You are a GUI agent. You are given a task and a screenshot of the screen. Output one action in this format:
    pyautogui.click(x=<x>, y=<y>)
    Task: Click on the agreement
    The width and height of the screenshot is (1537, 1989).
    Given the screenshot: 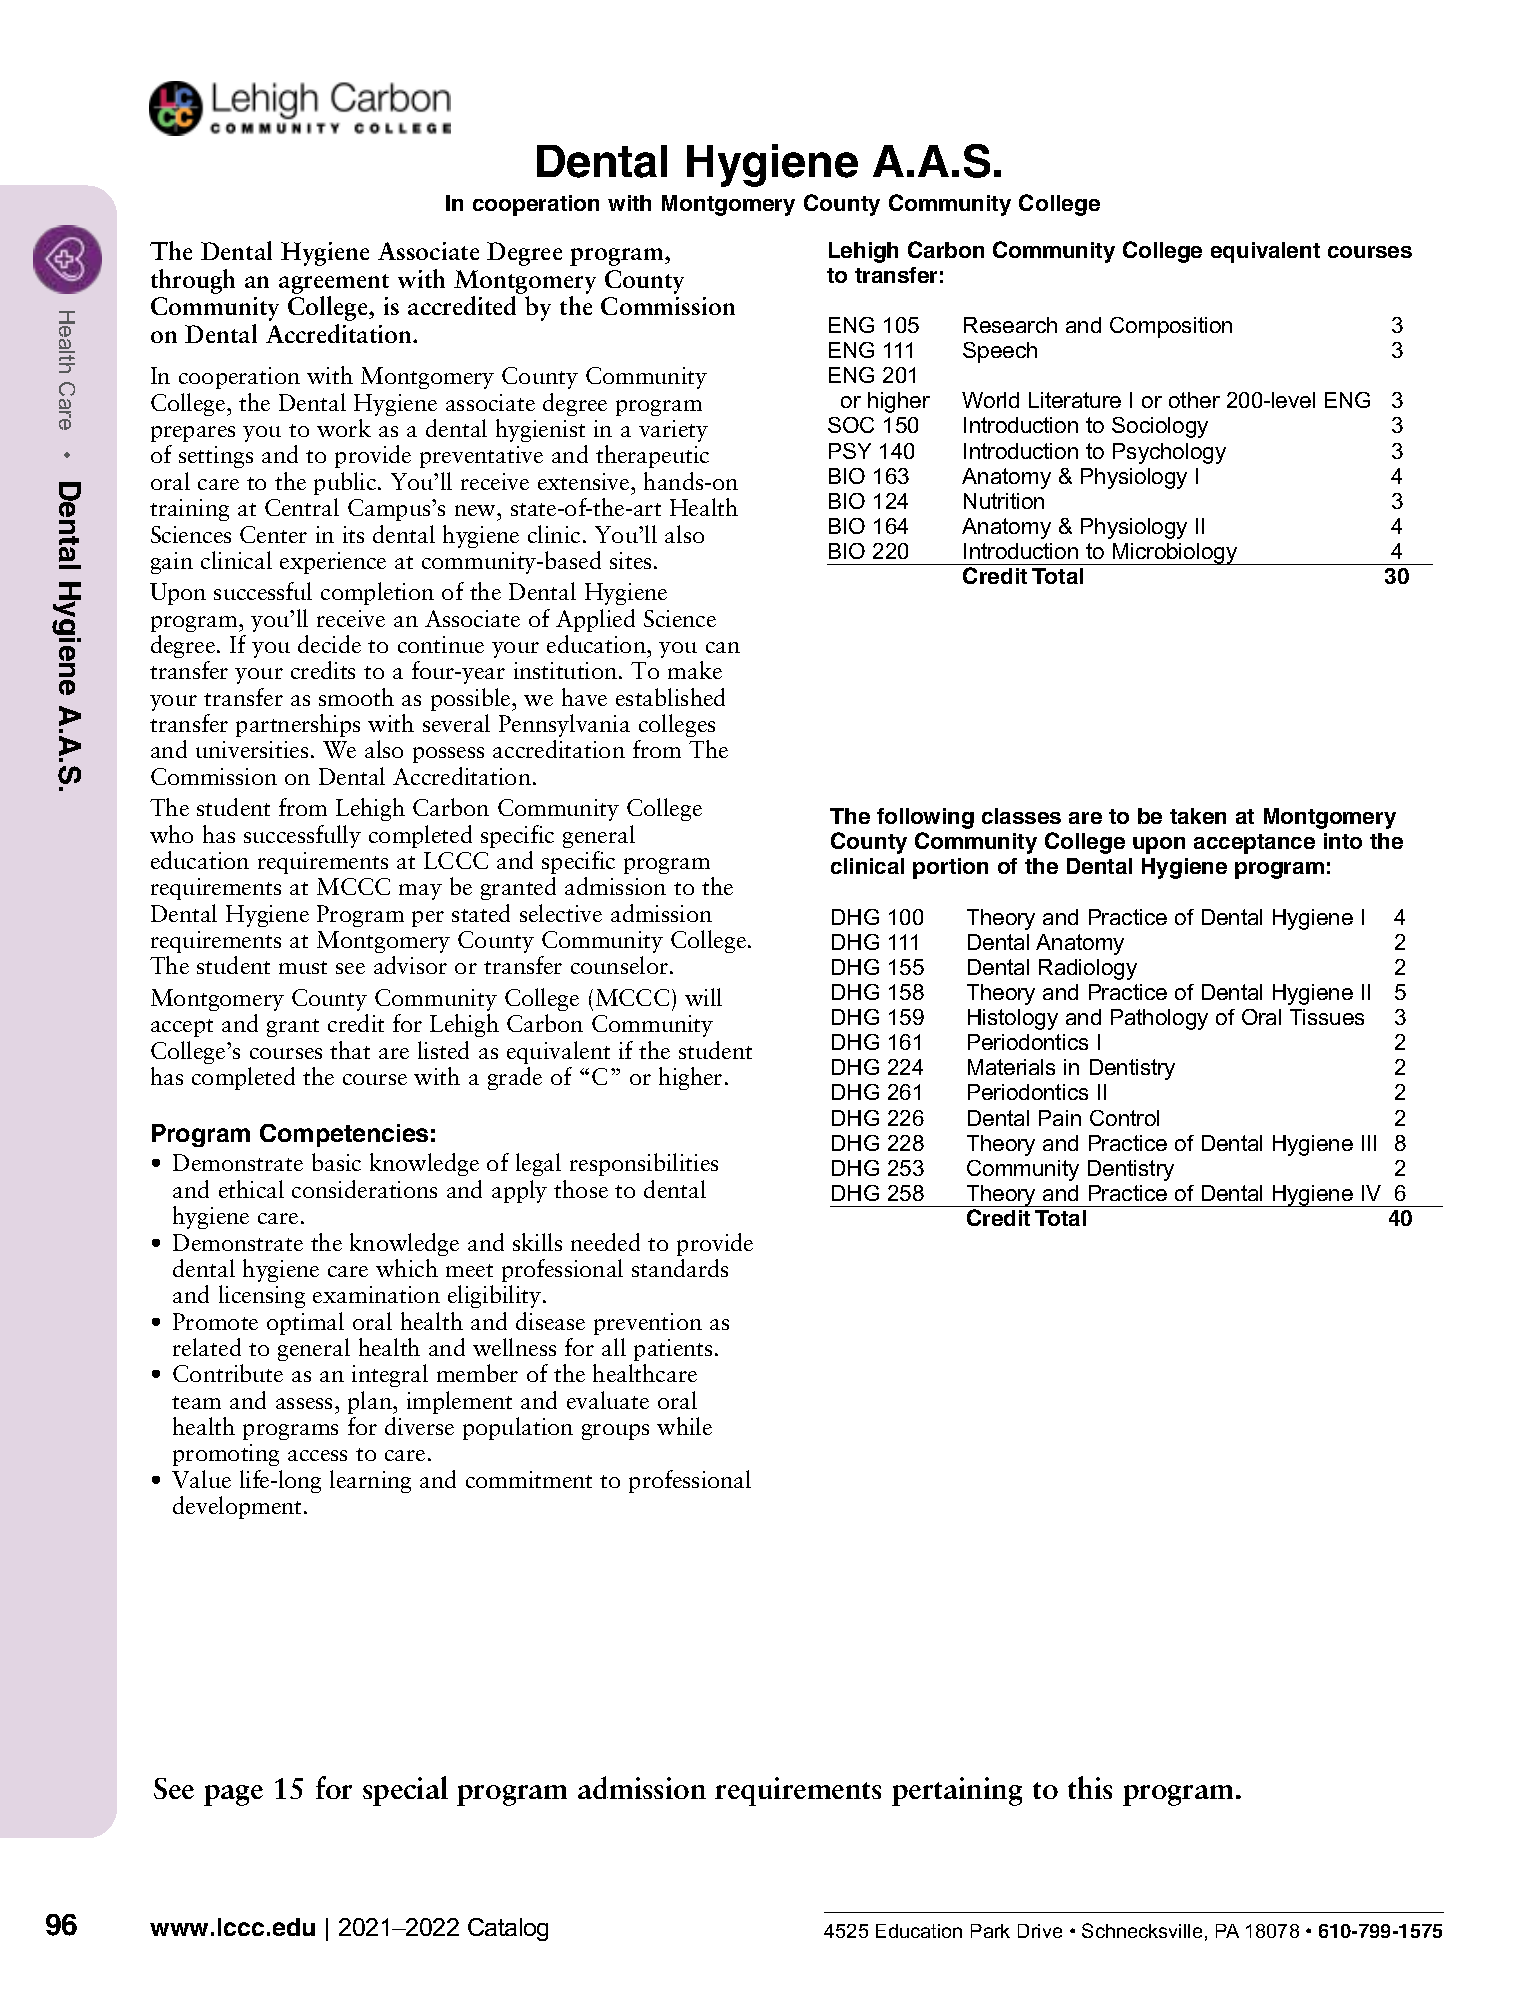 What is the action you would take?
    pyautogui.click(x=334, y=284)
